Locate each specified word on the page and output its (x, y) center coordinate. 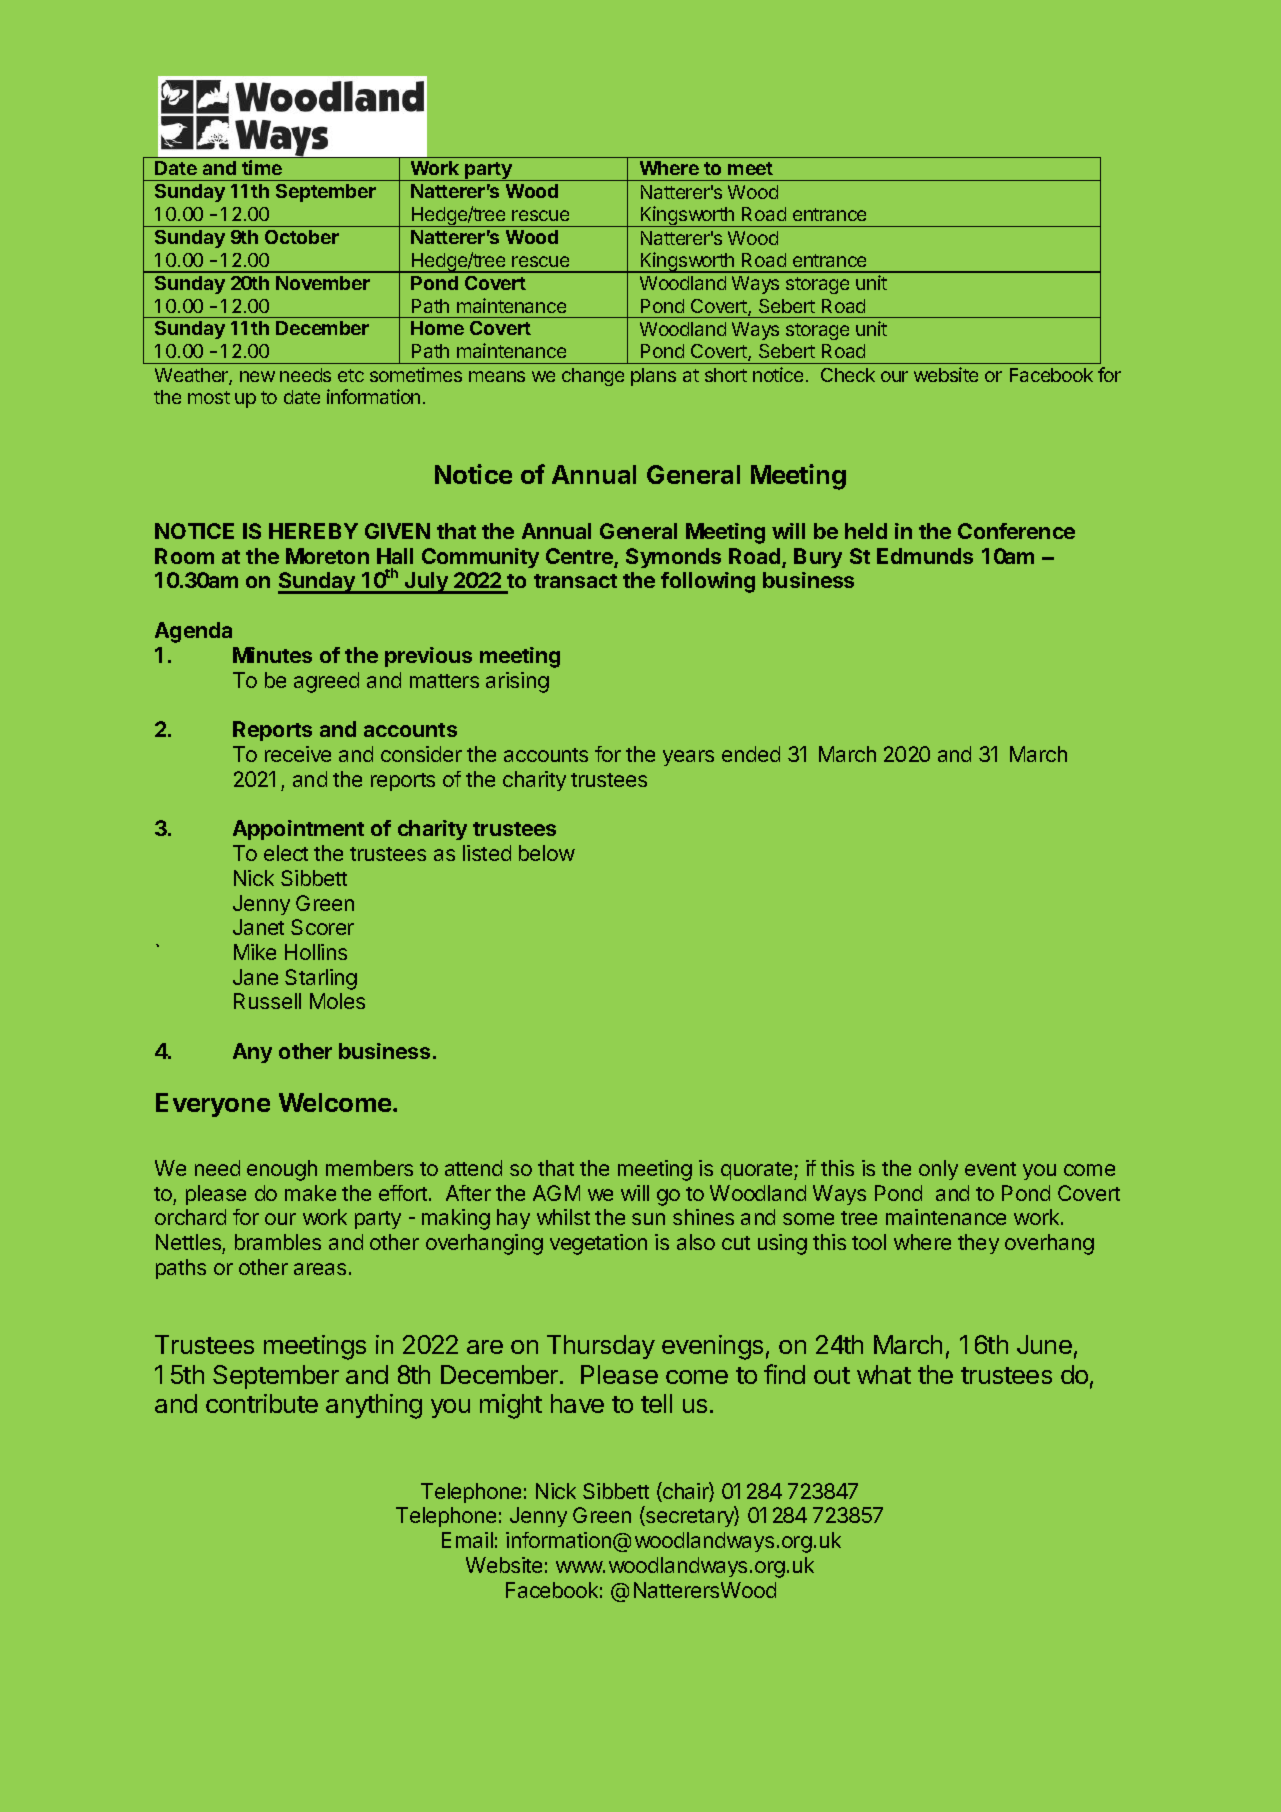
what (884, 1374)
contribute (262, 1403)
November (323, 283)
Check (848, 375)
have (577, 1403)
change (593, 377)
